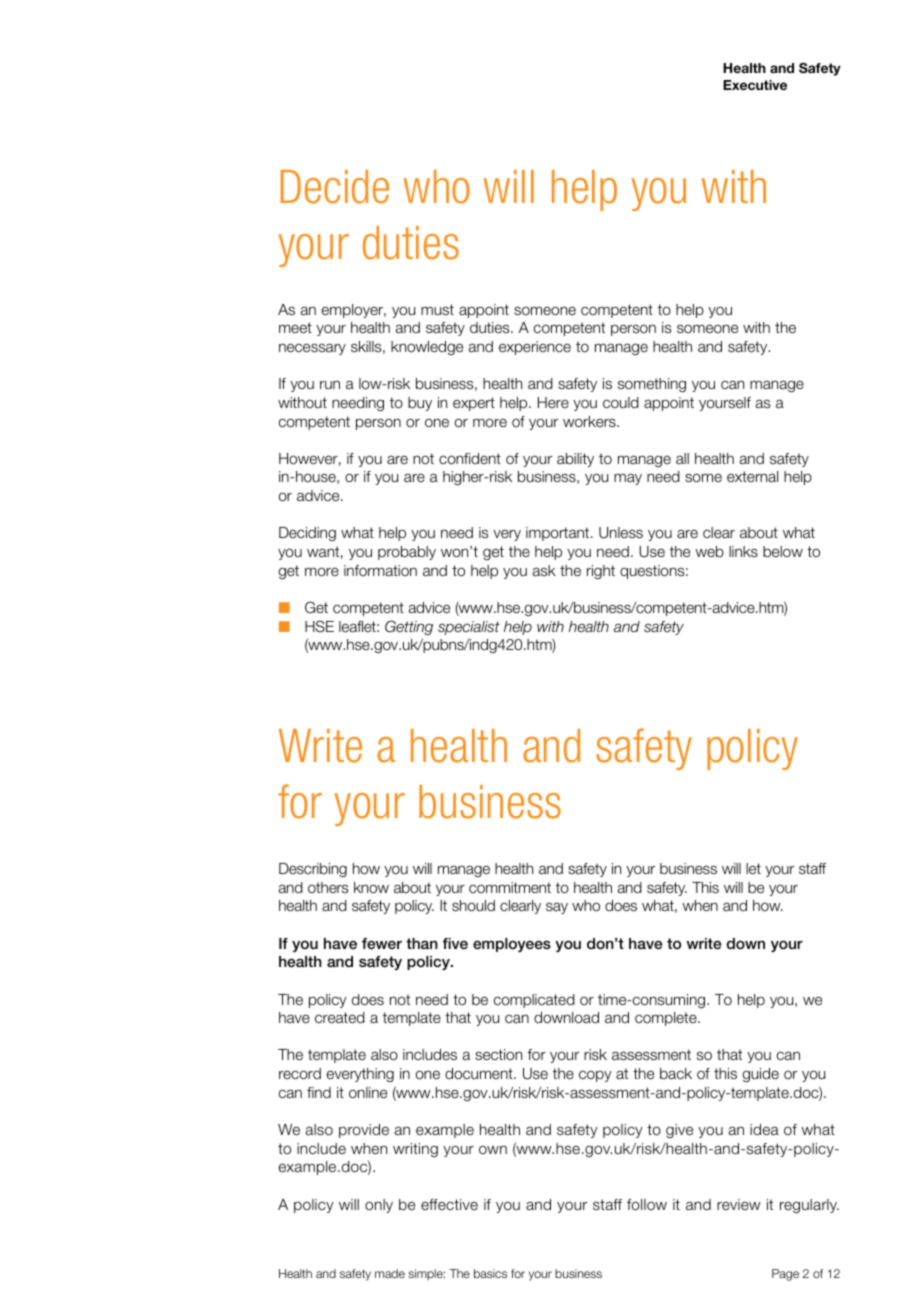 The width and height of the screenshot is (924, 1308). Describe the element at coordinates (534, 1001) in the screenshot. I see `complicated` at that location.
